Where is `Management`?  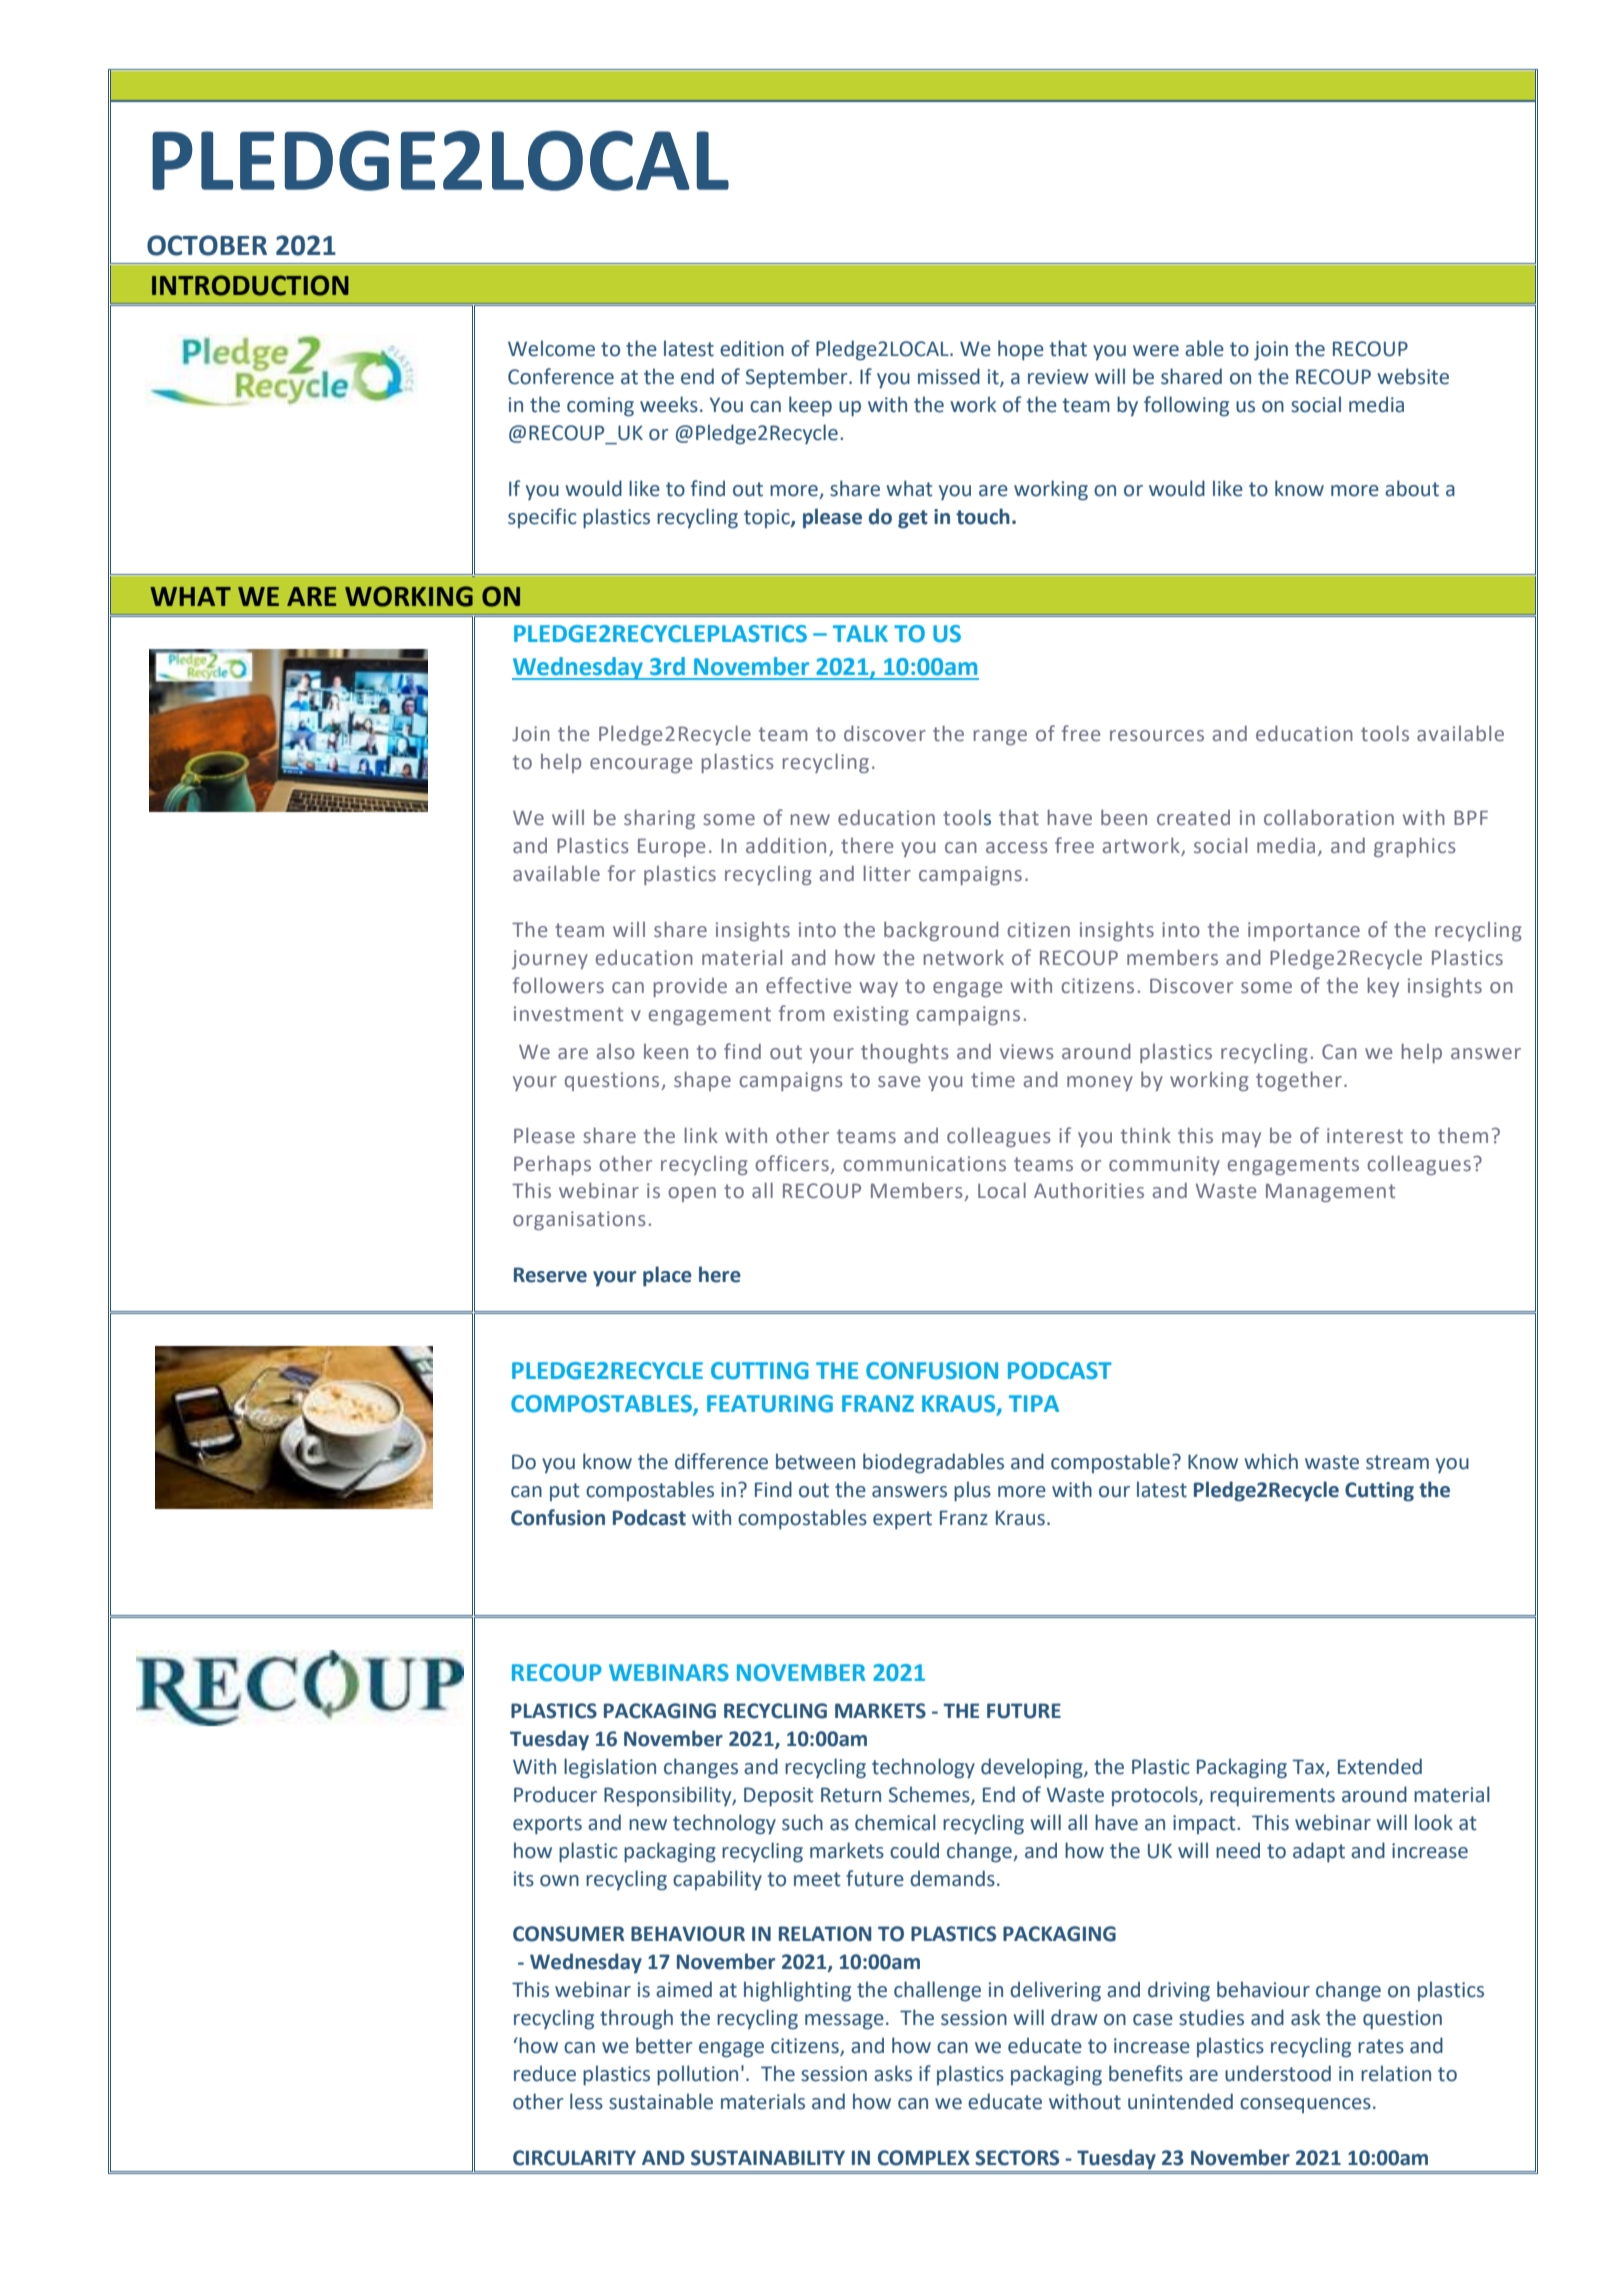 Management is located at coordinates (1330, 1193).
